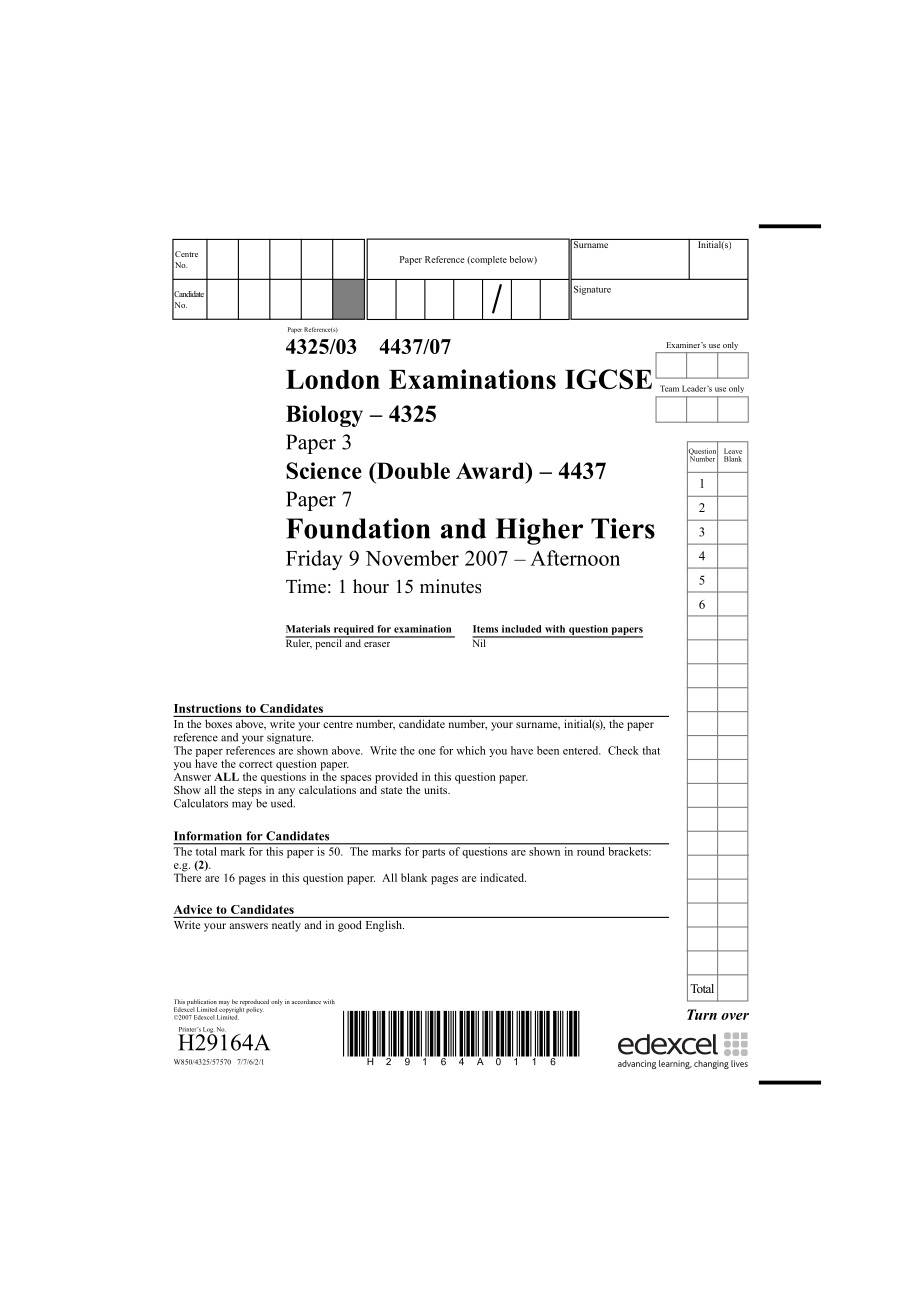 The height and width of the image is (1308, 924). Describe the element at coordinates (590, 851) in the image. I see `round` at that location.
